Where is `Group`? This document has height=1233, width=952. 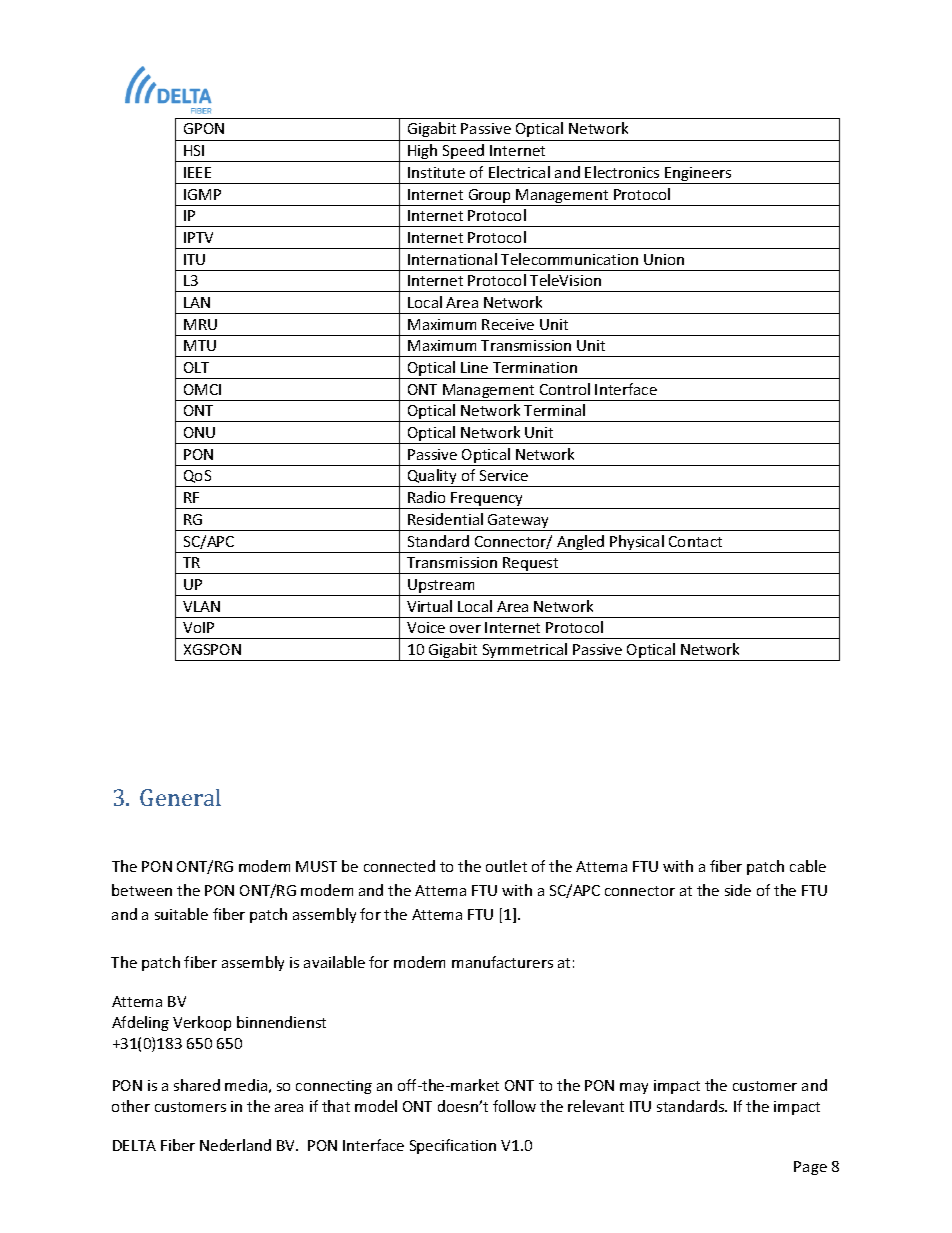 Group is located at coordinates (490, 197).
